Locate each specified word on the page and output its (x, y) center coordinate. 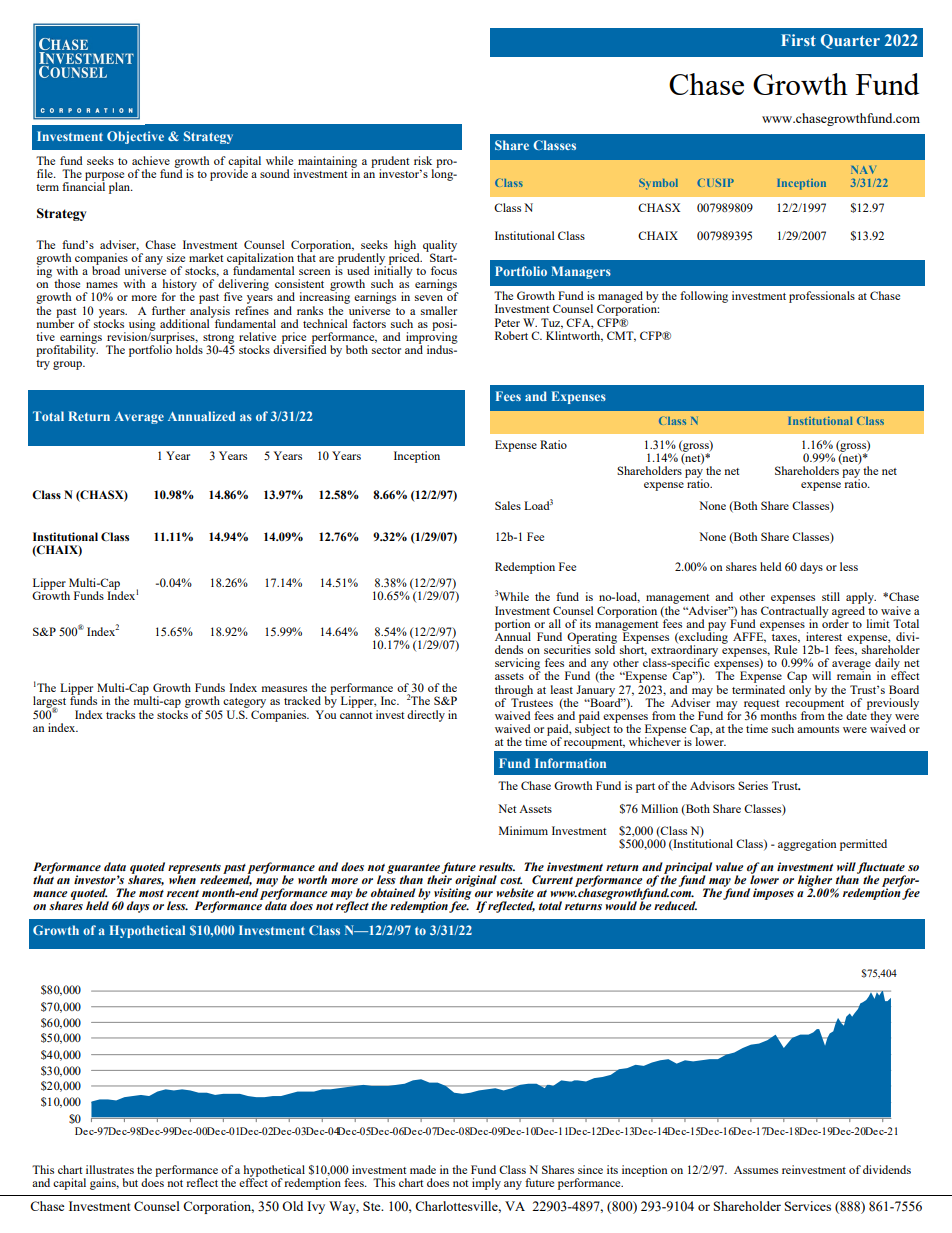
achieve (151, 160)
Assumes (756, 1170)
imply (486, 1184)
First (798, 40)
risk (423, 160)
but (130, 1182)
